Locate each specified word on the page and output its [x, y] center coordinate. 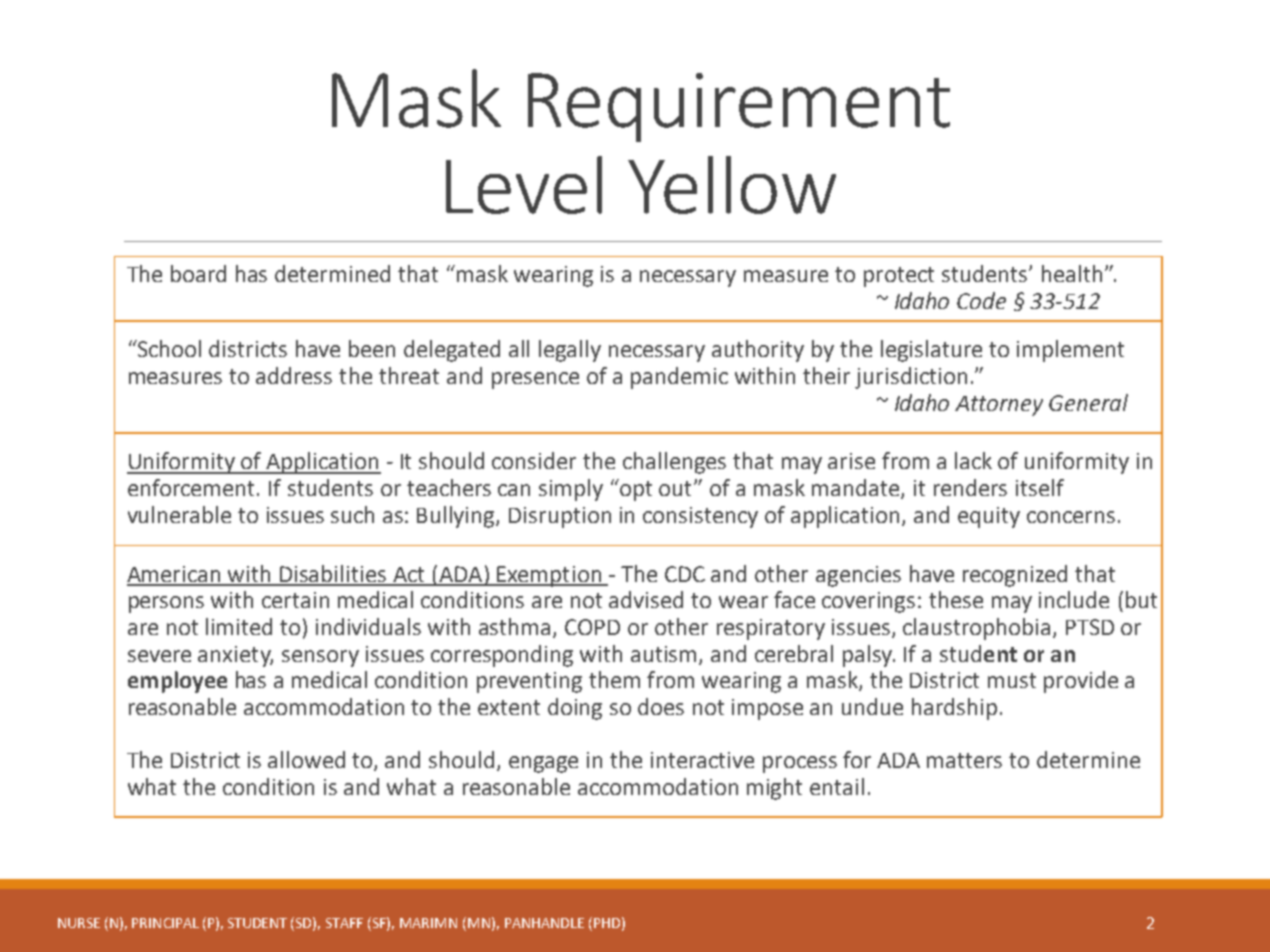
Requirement [739, 107]
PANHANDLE [544, 923]
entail [837, 786]
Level [524, 185]
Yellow [732, 185]
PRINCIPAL [165, 923]
